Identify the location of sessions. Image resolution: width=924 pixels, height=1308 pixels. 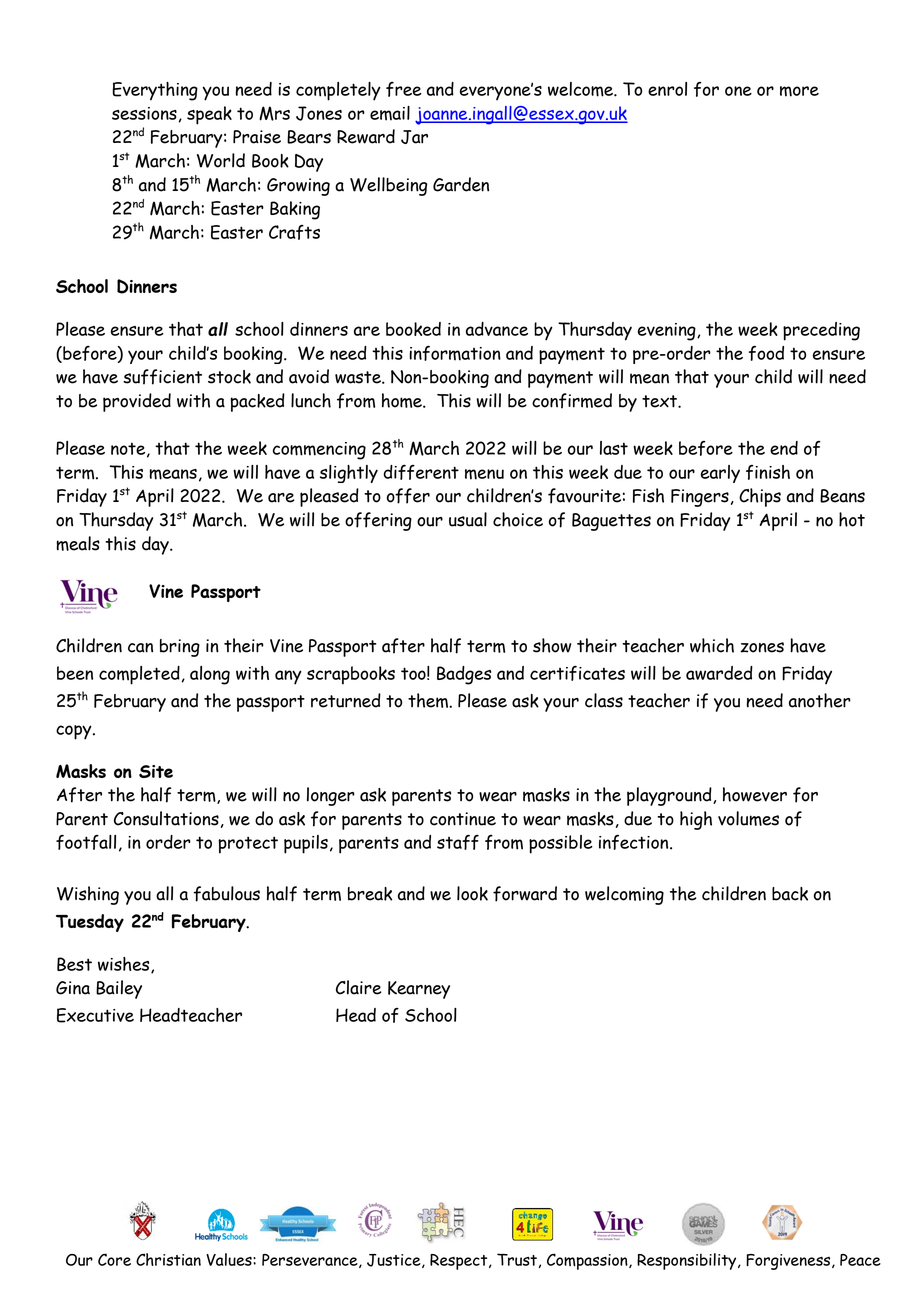
(144, 113).
